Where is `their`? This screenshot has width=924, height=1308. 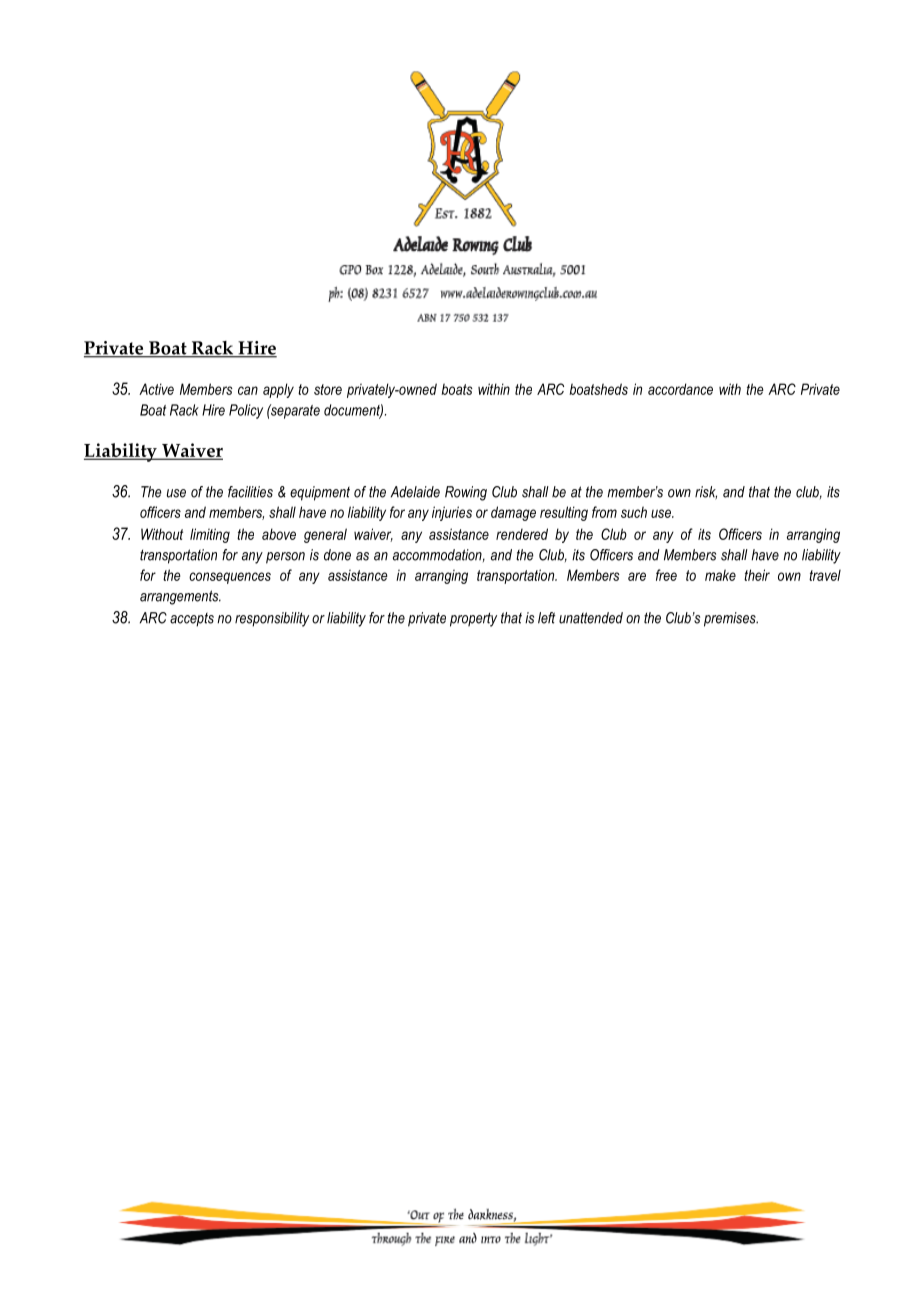 their is located at coordinates (757, 575).
